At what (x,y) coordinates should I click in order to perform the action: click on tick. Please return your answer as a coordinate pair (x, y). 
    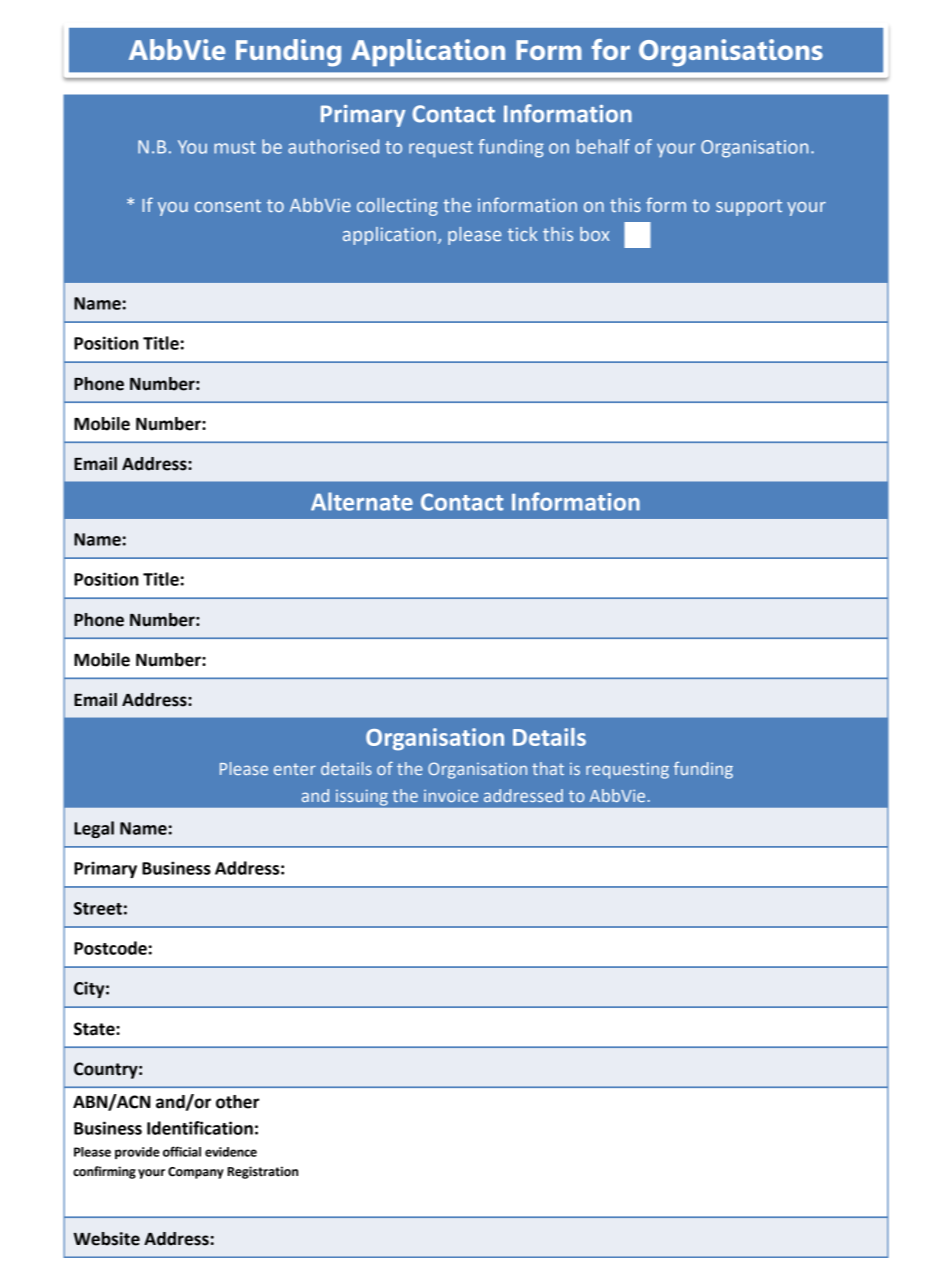
    Looking at the image, I should click on (523, 234).
